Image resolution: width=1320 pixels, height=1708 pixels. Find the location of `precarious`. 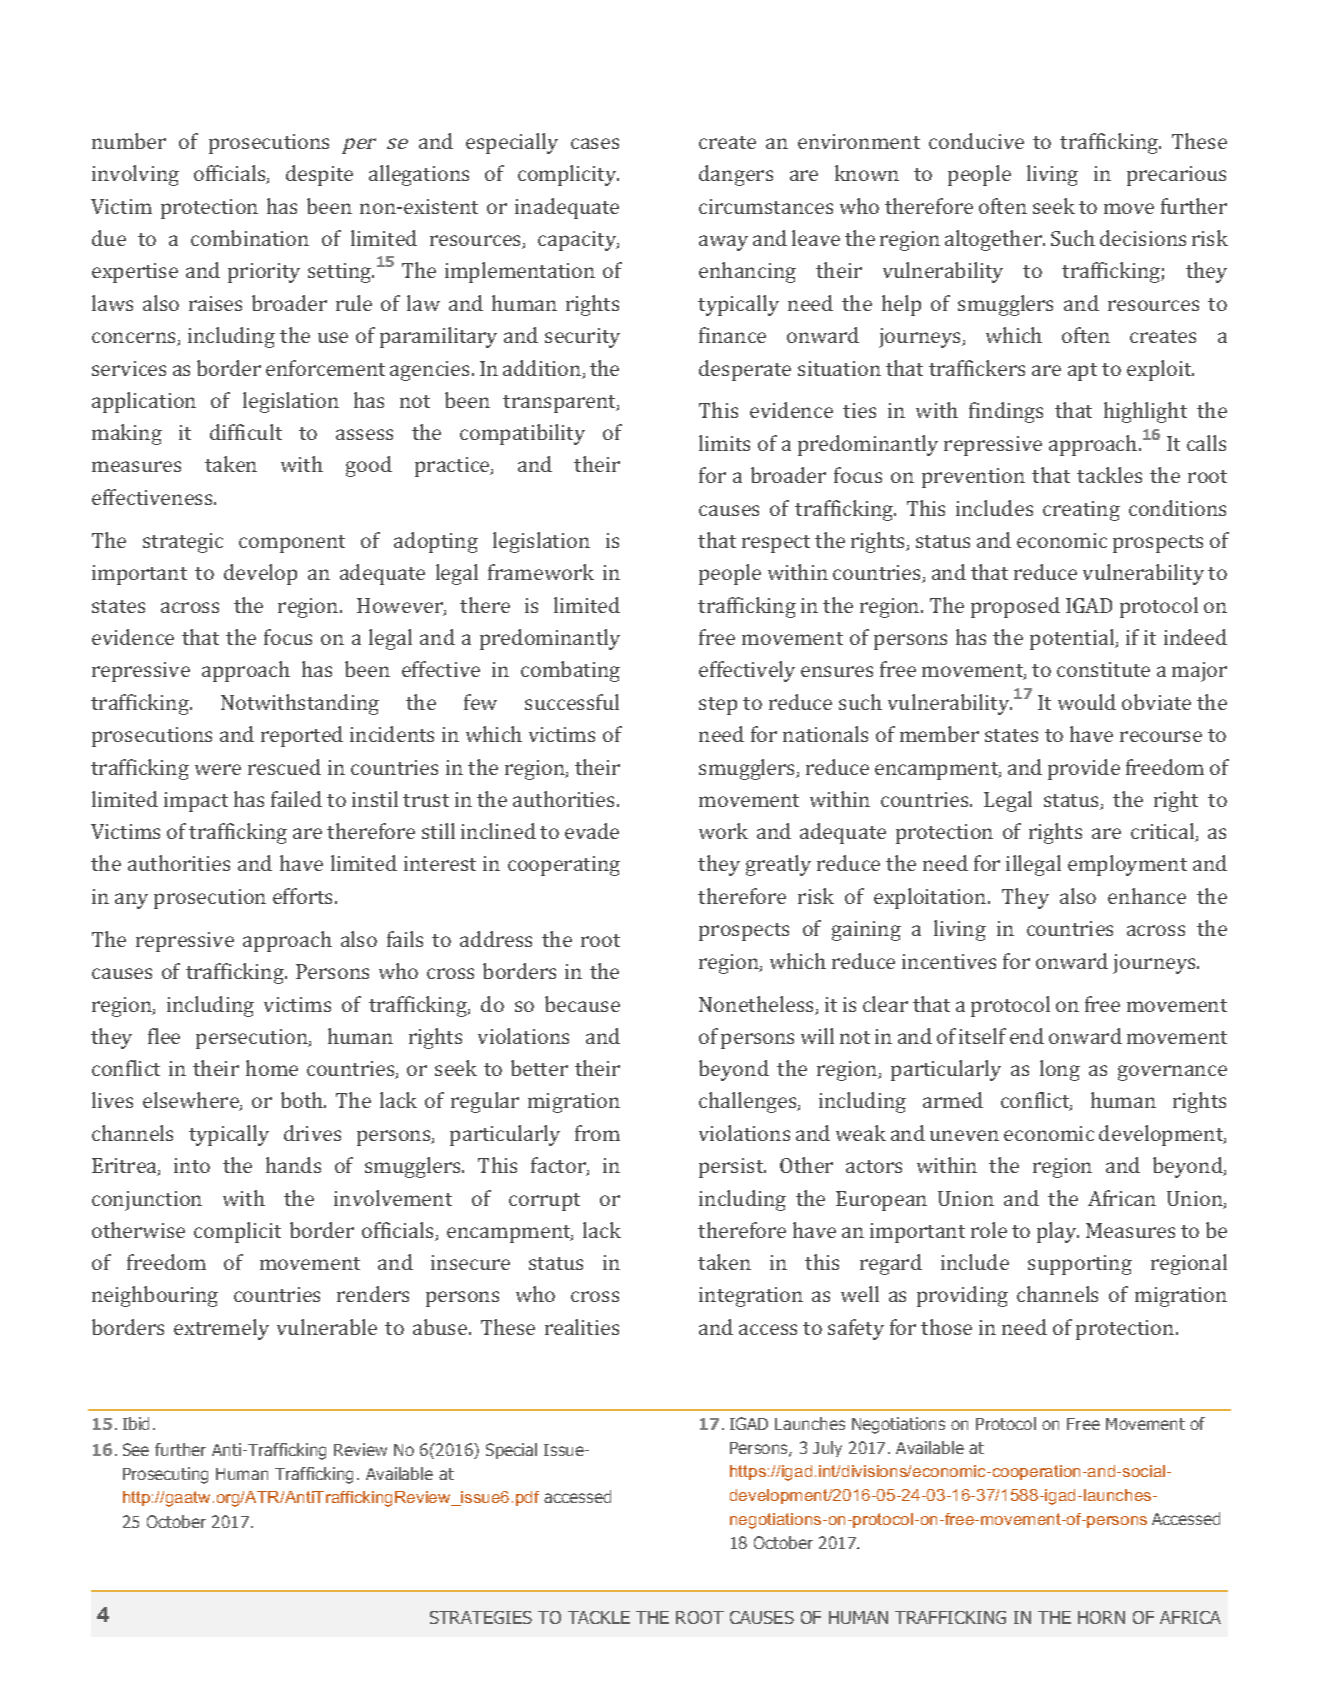

precarious is located at coordinates (1176, 176).
